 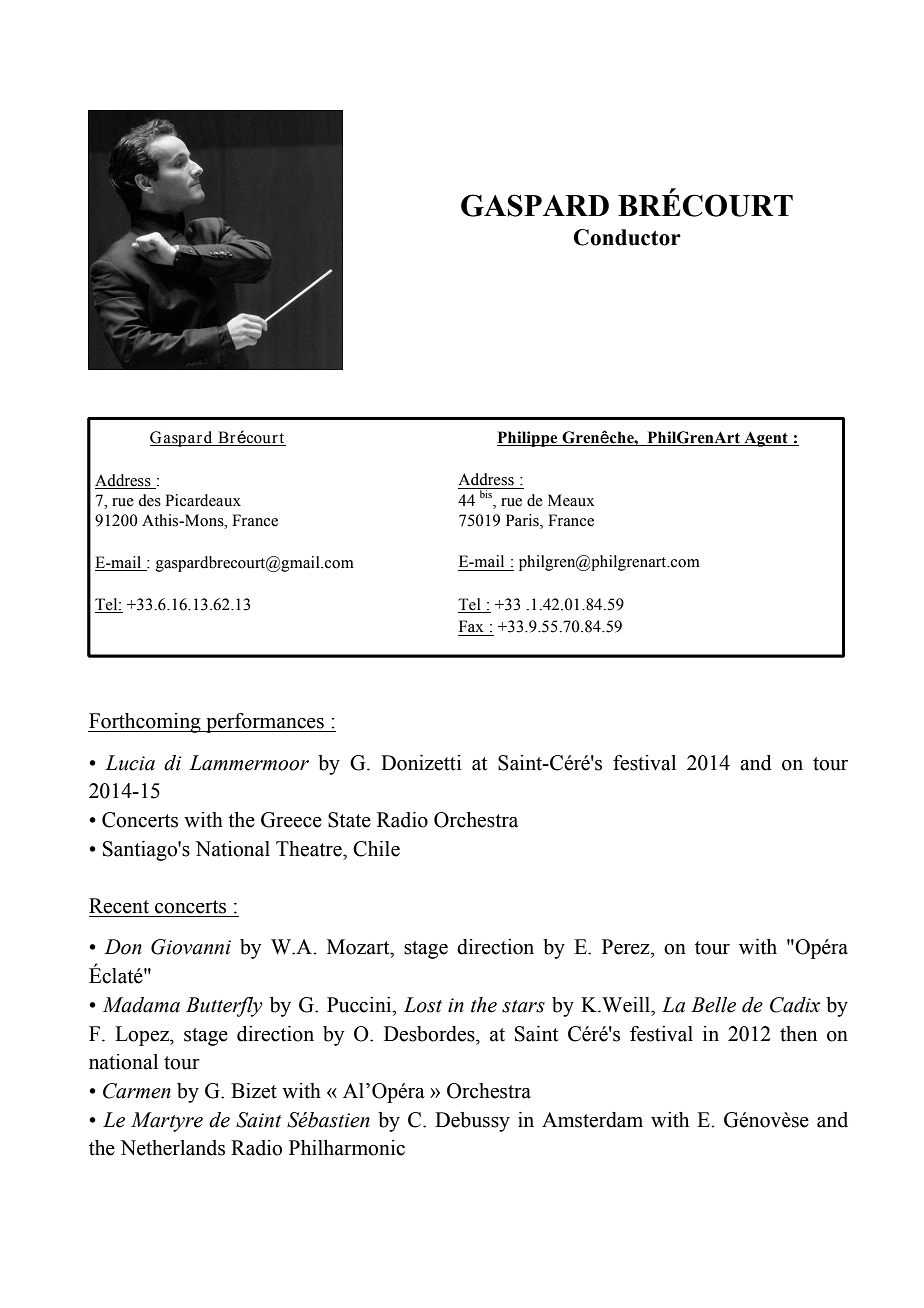 I want to click on Netherlands, so click(x=172, y=1148).
